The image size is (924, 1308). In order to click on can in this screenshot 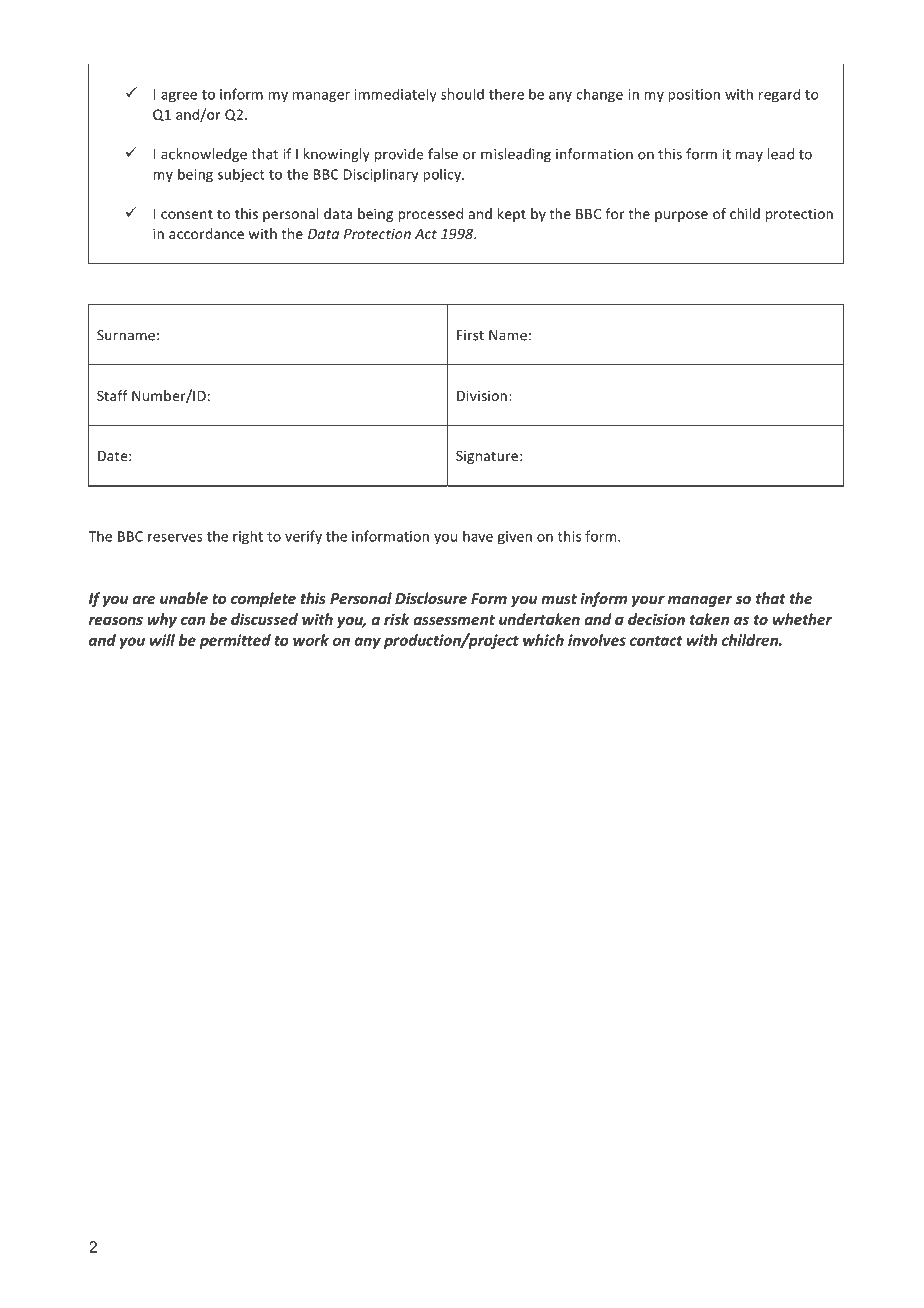, I will do `click(193, 621)`.
